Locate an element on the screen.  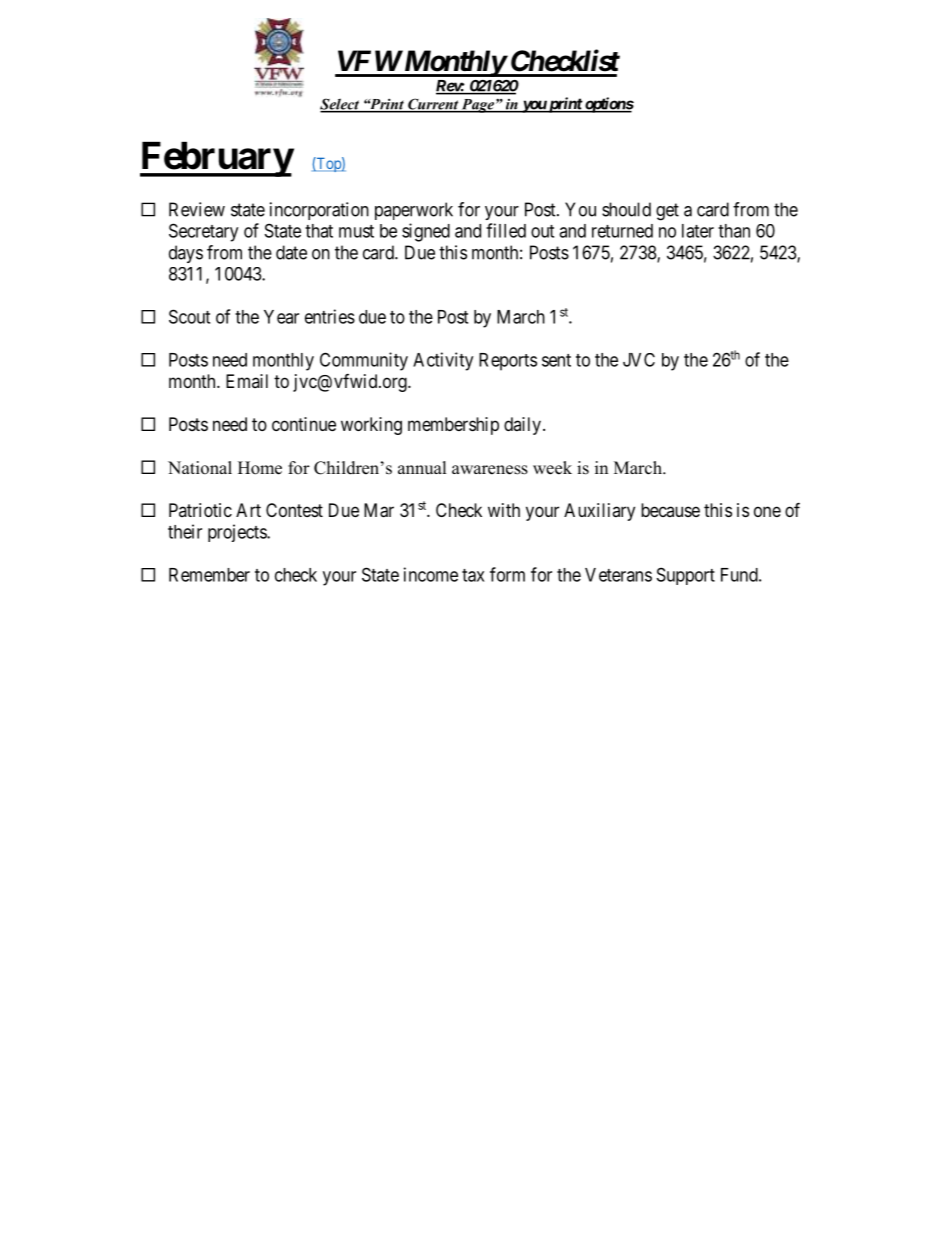
Year is located at coordinates (281, 317).
